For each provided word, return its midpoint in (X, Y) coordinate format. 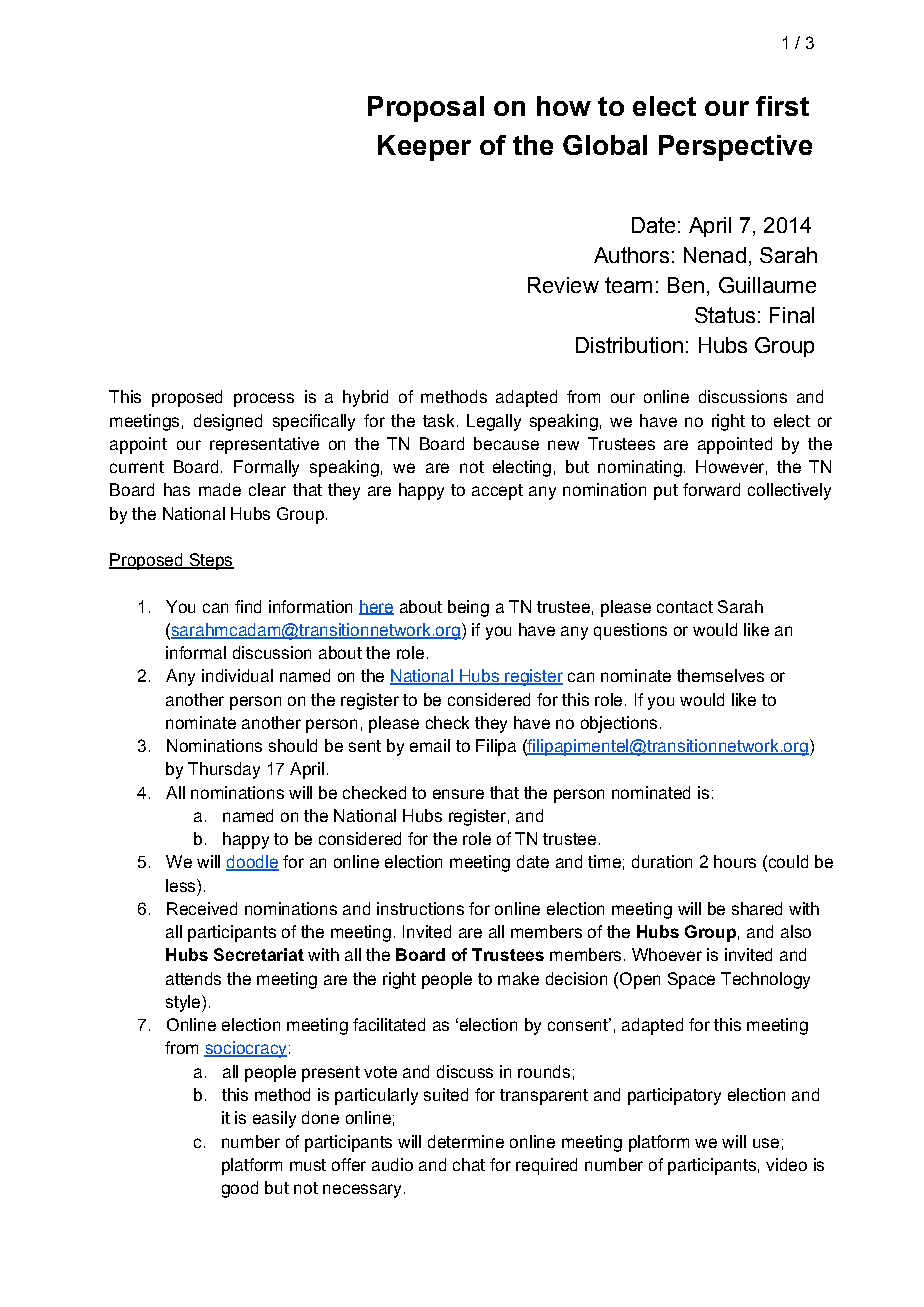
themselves (720, 675)
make (518, 978)
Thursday (224, 770)
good (240, 1189)
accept (497, 492)
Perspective (735, 148)
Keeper (424, 148)
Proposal (426, 109)
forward (711, 489)
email (430, 745)
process (264, 400)
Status (725, 315)
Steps (210, 561)
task (438, 420)
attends (193, 978)
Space (691, 980)
